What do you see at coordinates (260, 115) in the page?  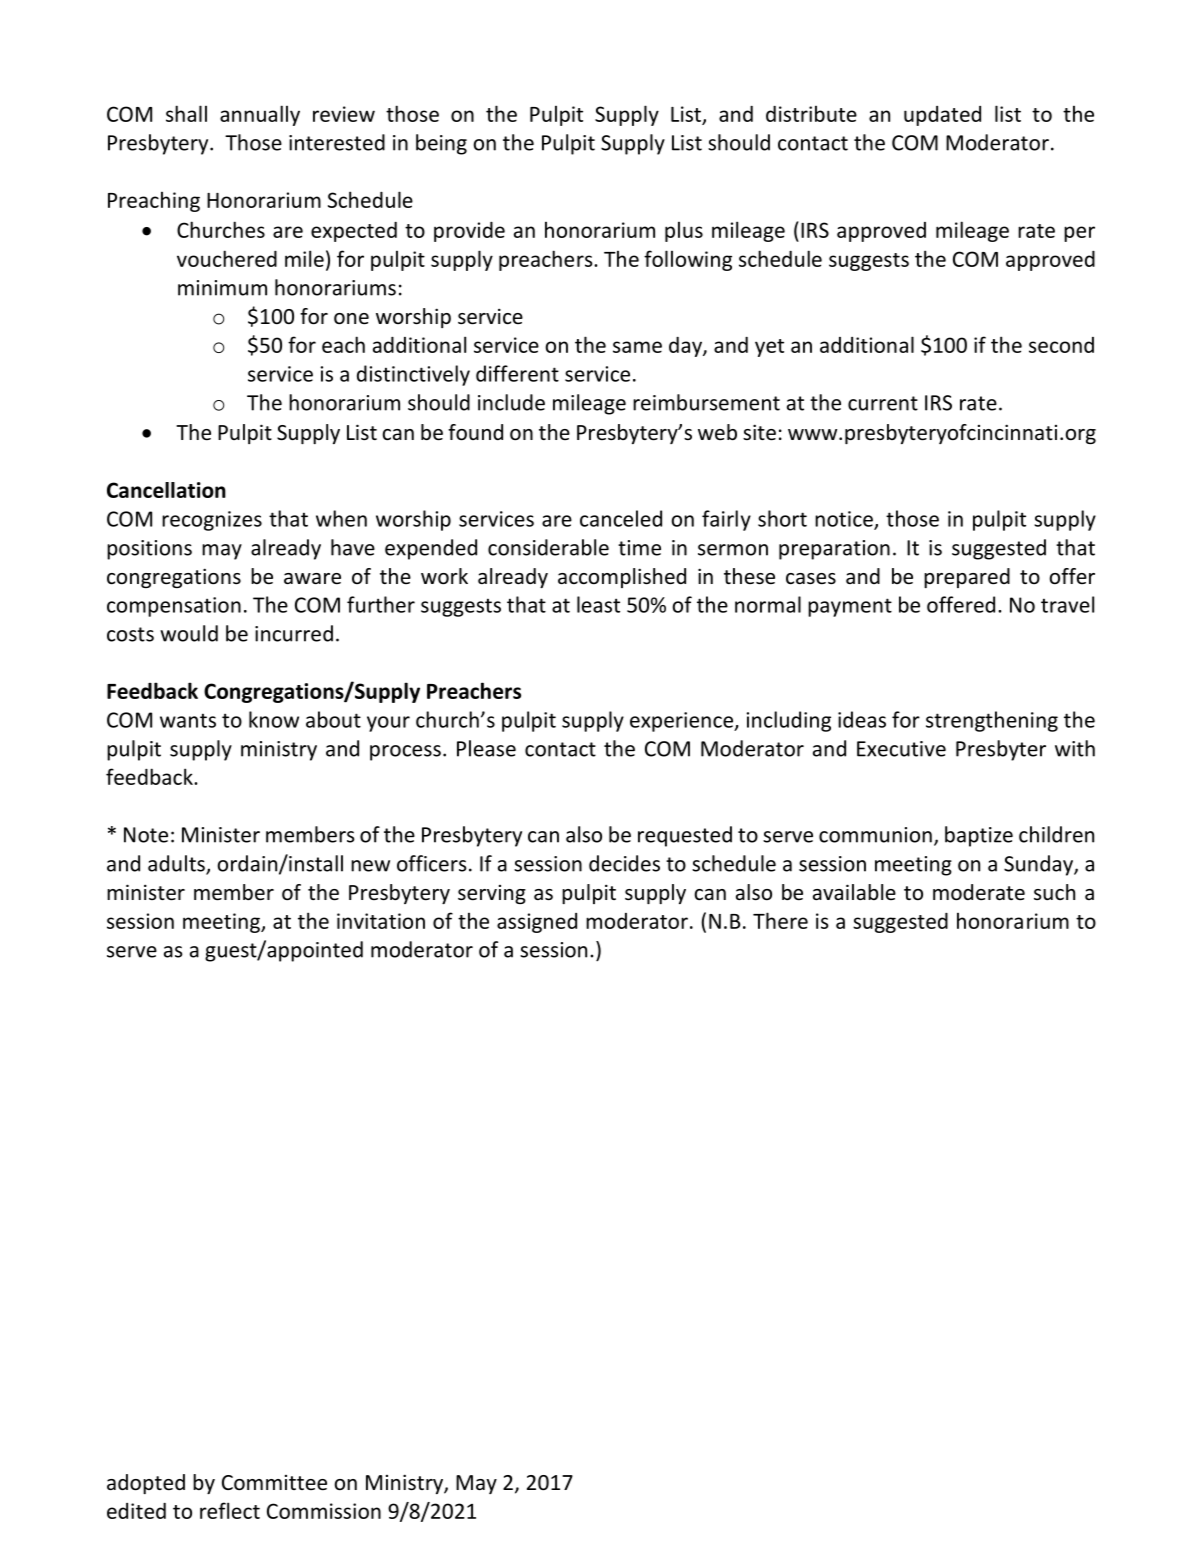 I see `annually` at bounding box center [260, 115].
